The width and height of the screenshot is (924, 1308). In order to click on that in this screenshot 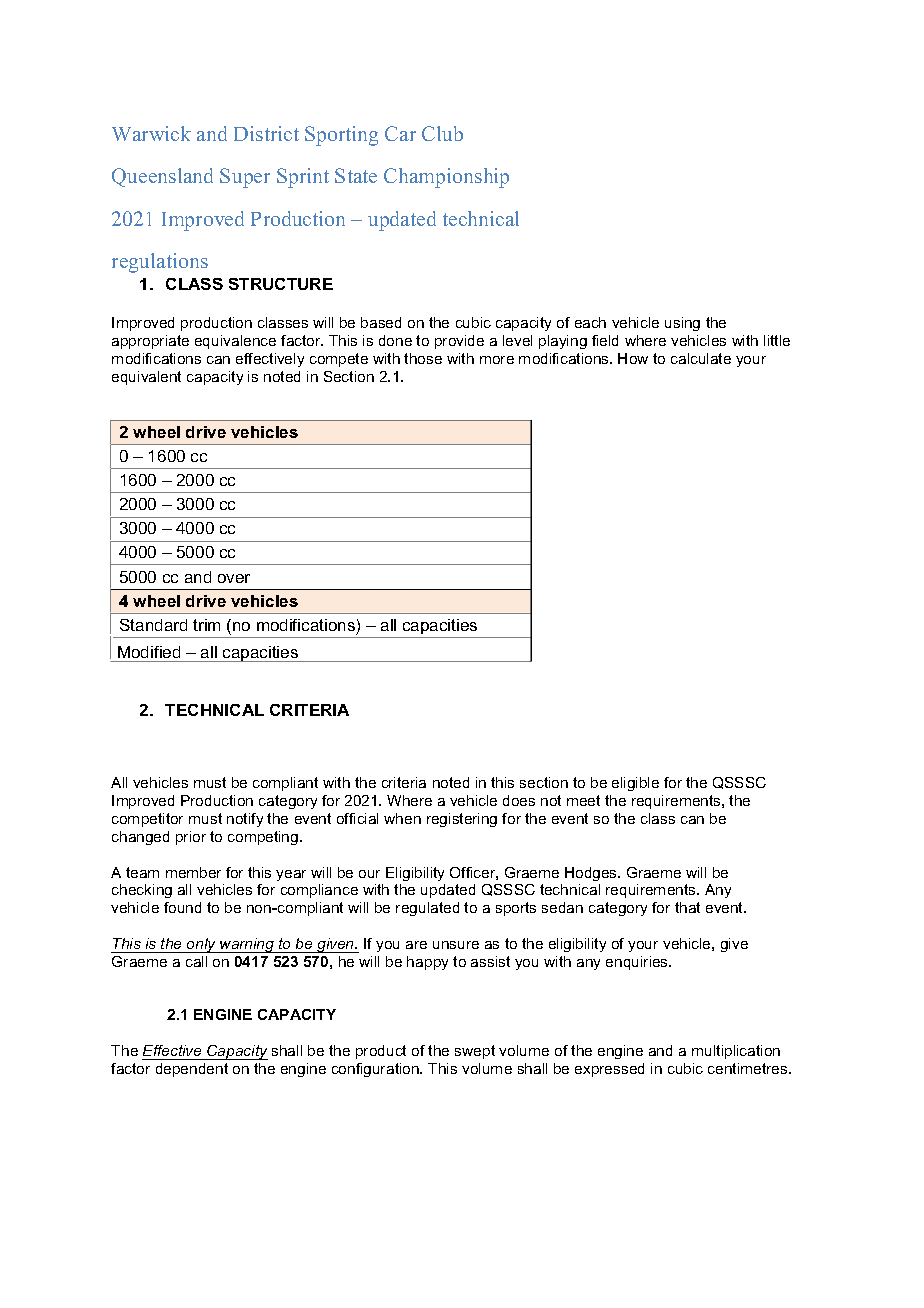, I will do `click(687, 907)`.
